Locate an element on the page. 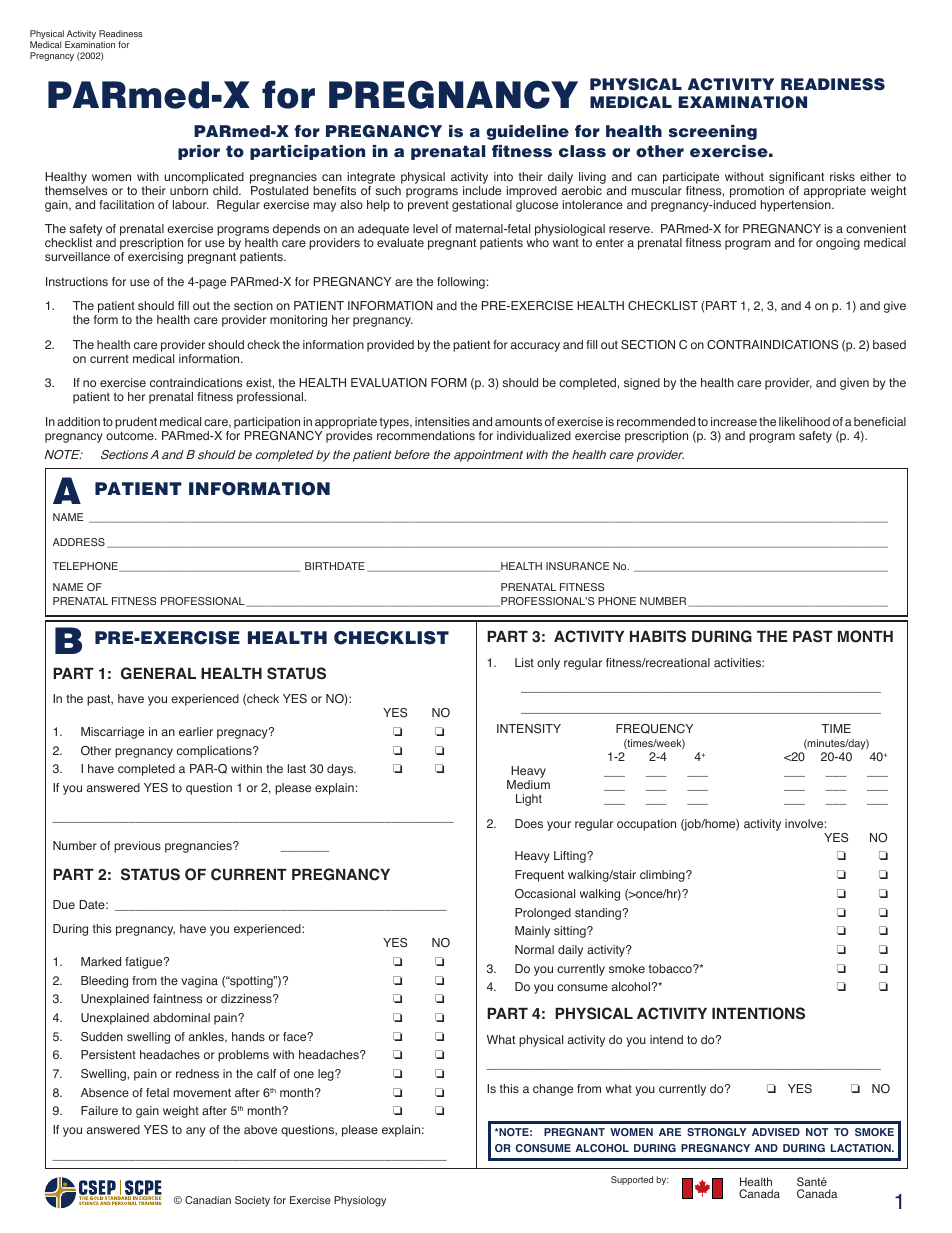 Image resolution: width=952 pixels, height=1233 pixels. include is located at coordinates (482, 190).
